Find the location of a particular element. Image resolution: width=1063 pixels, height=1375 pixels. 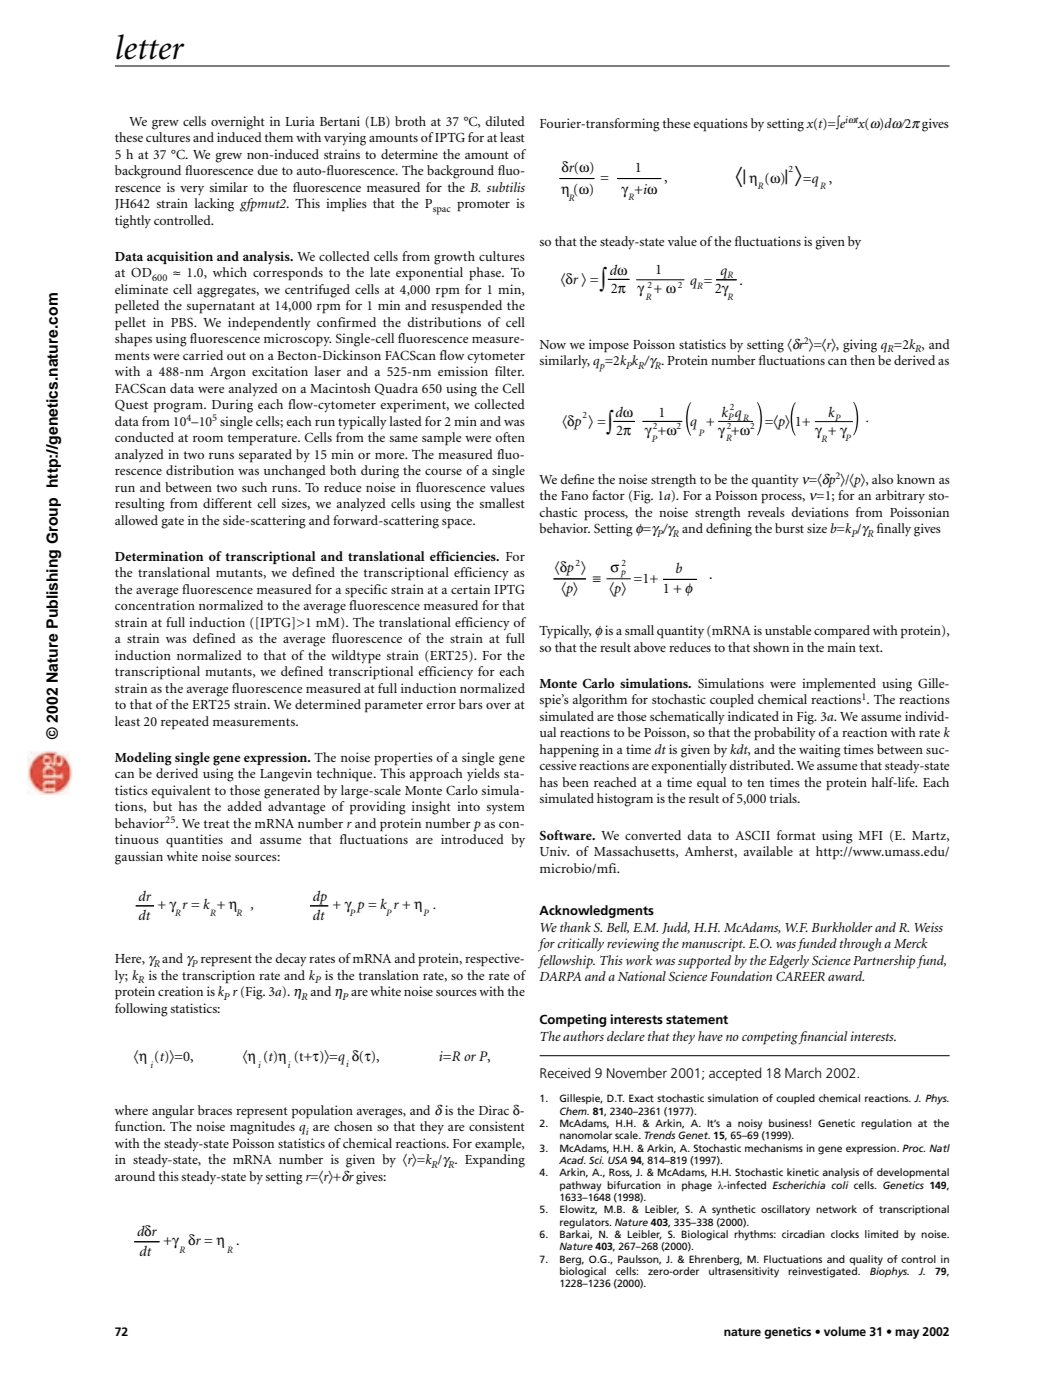

then is located at coordinates (862, 360).
